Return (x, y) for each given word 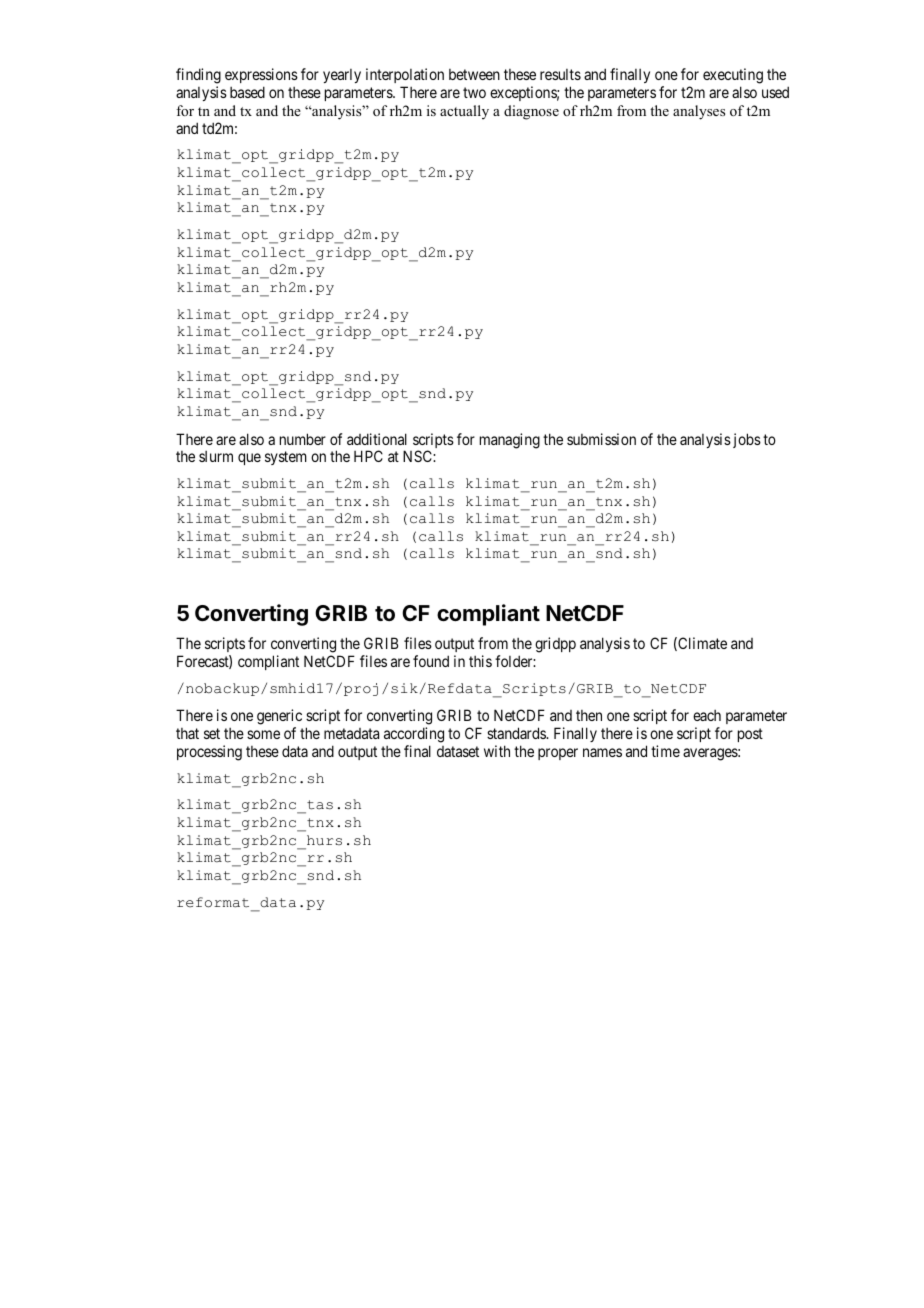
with (497, 751)
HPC (368, 456)
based (247, 92)
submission (601, 439)
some (263, 734)
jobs (745, 440)
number (303, 439)
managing (510, 441)
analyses (699, 112)
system (286, 458)
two (474, 92)
